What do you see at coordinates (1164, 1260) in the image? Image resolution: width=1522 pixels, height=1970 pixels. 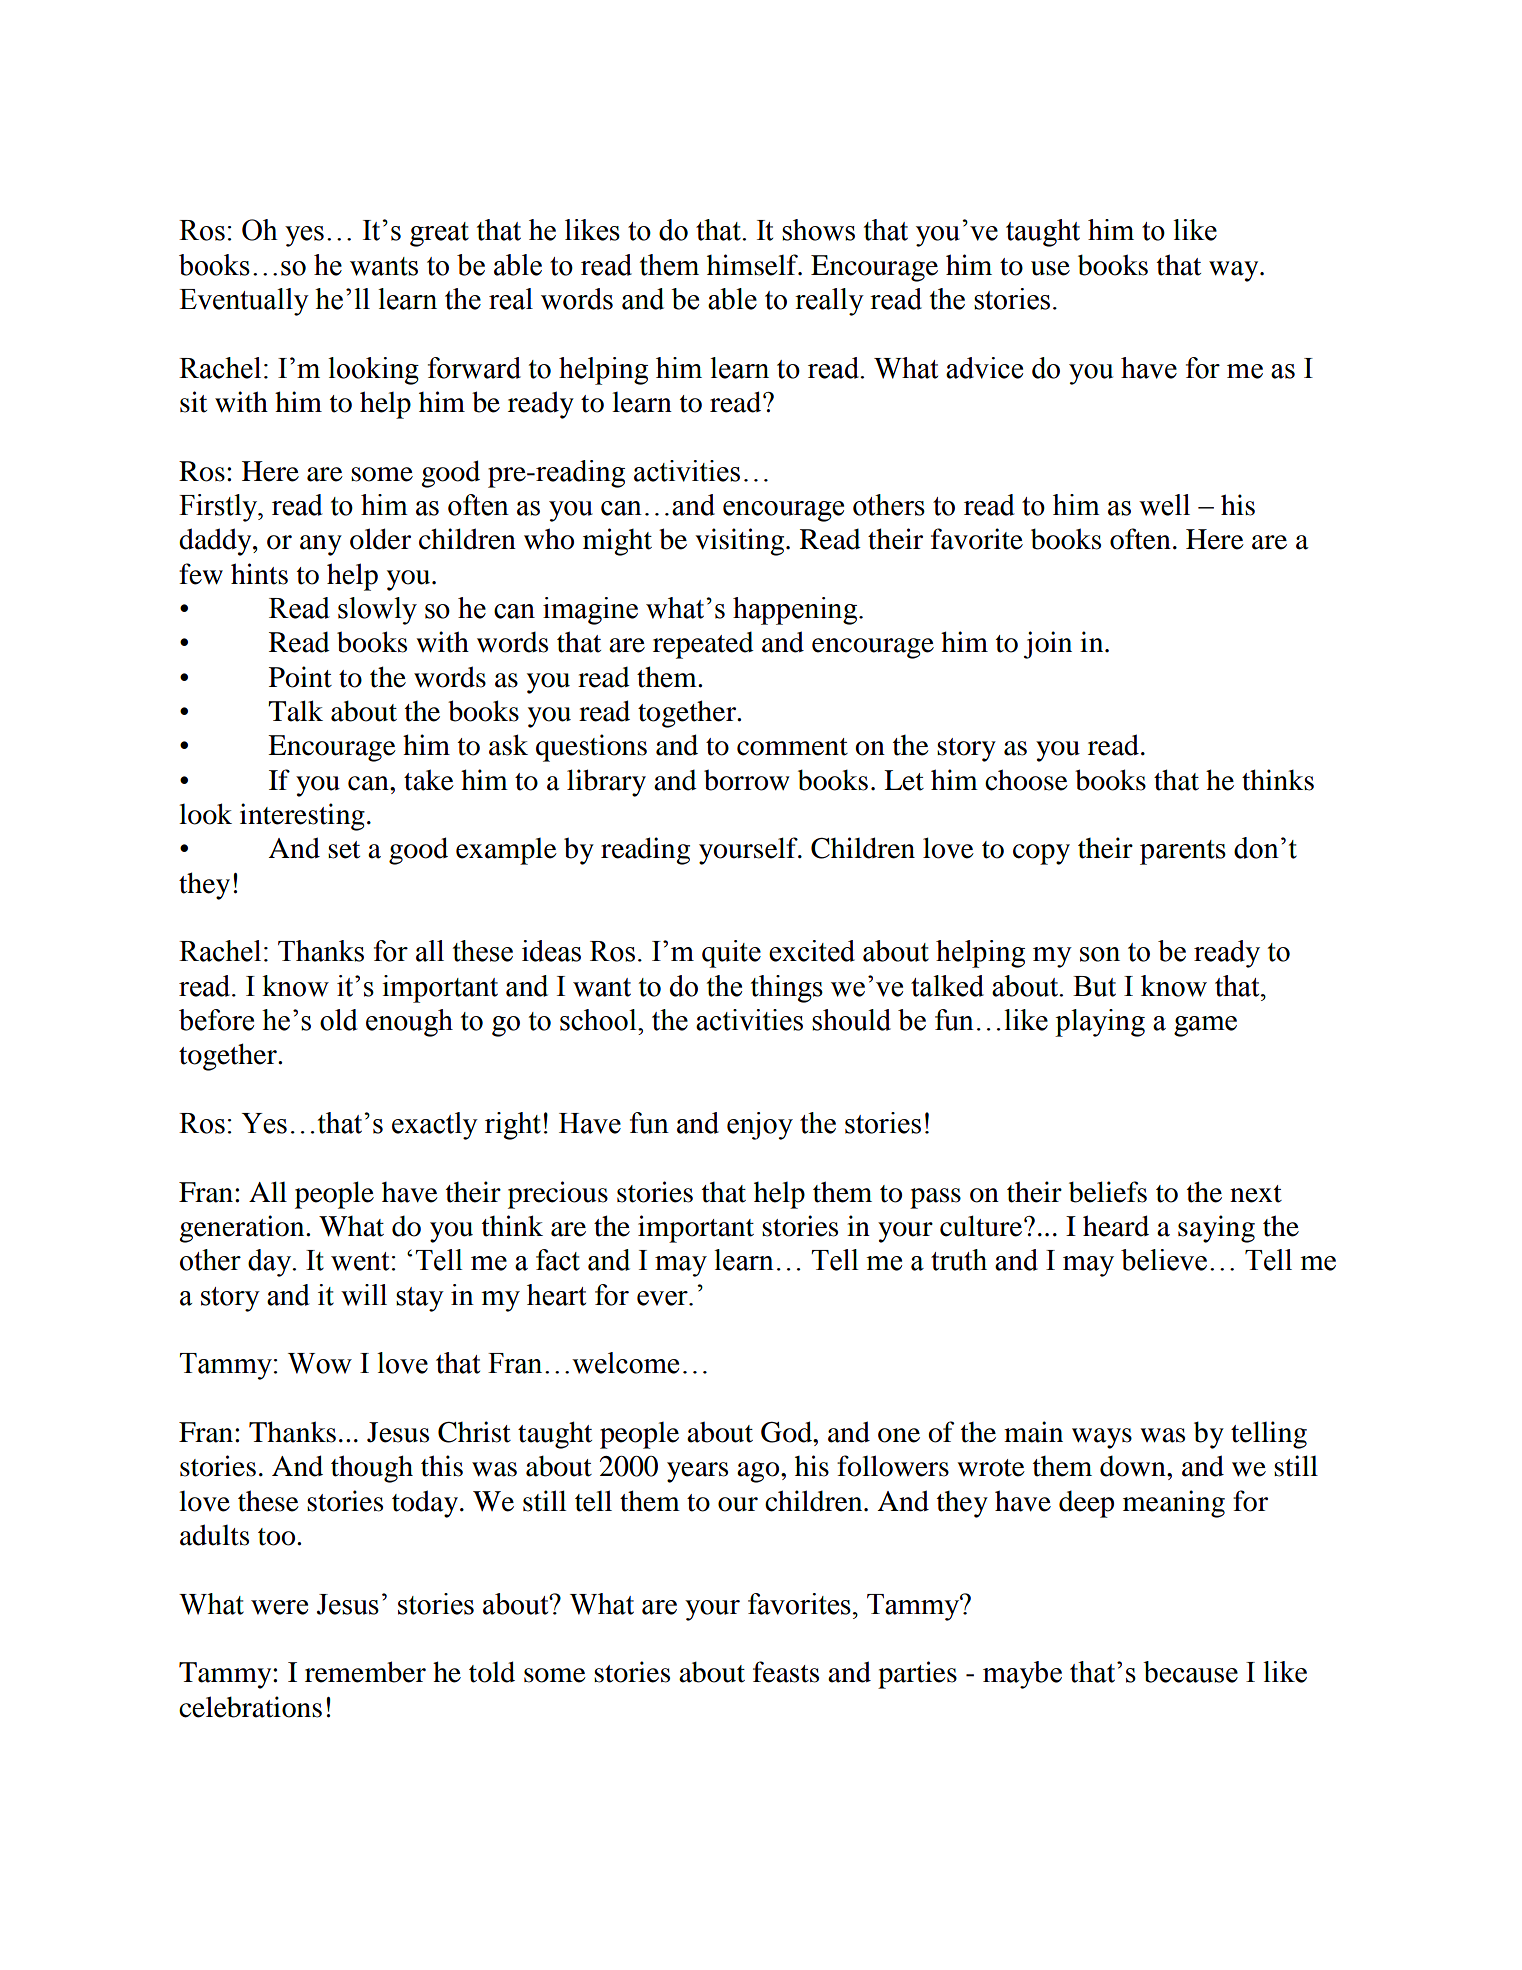 I see `believe` at bounding box center [1164, 1260].
